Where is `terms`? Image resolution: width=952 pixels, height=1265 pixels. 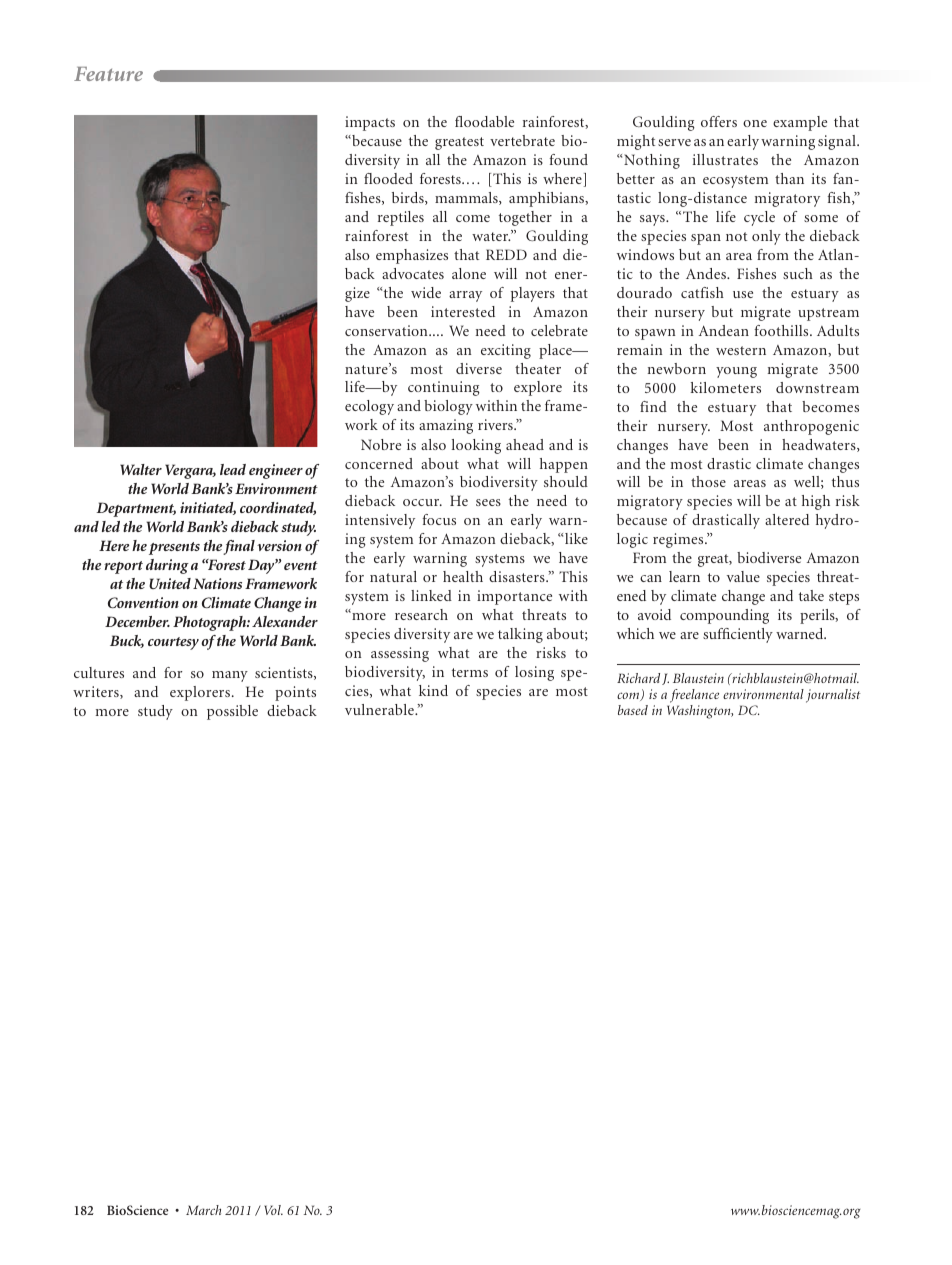 terms is located at coordinates (470, 672).
